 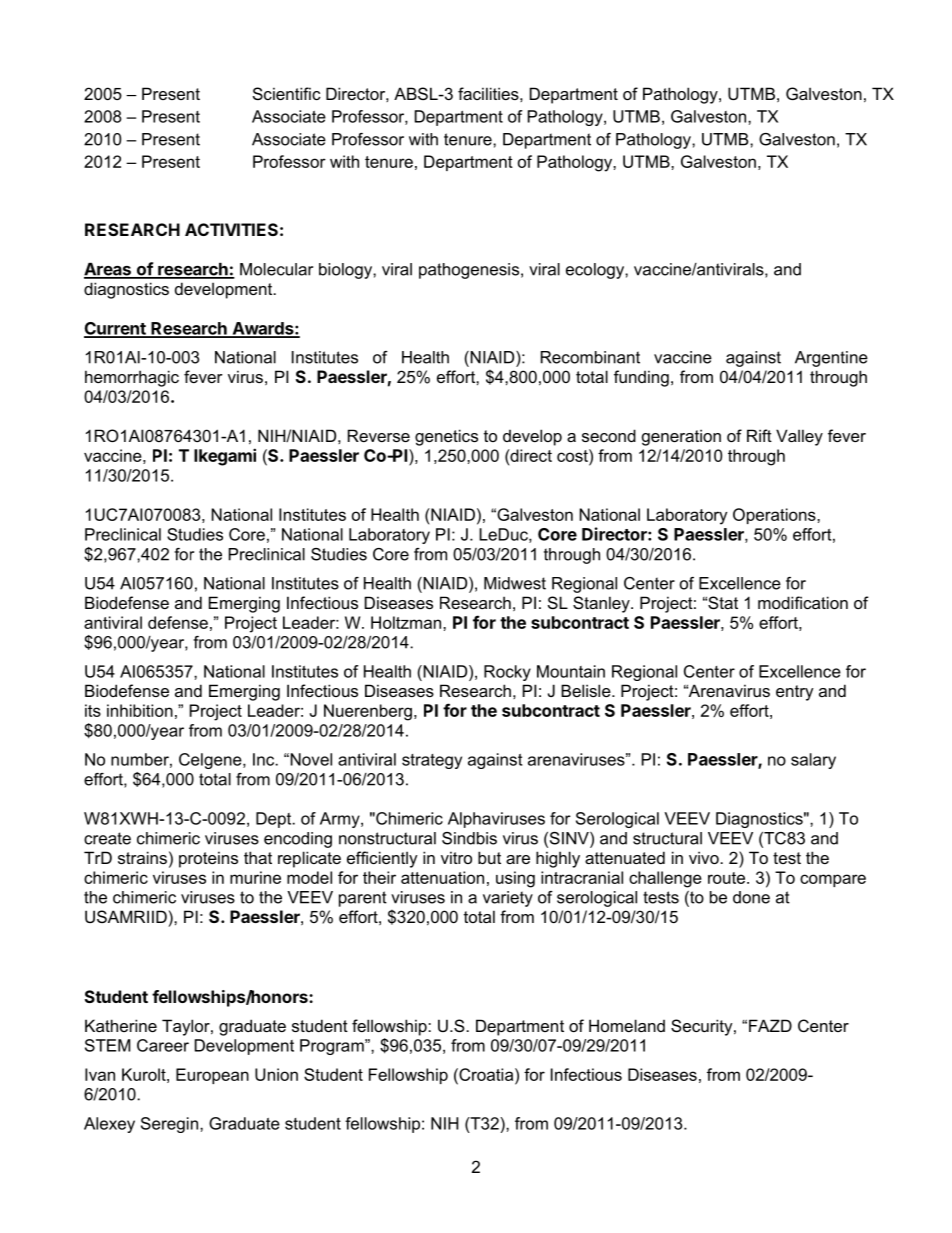 I want to click on genetics, so click(x=446, y=437).
